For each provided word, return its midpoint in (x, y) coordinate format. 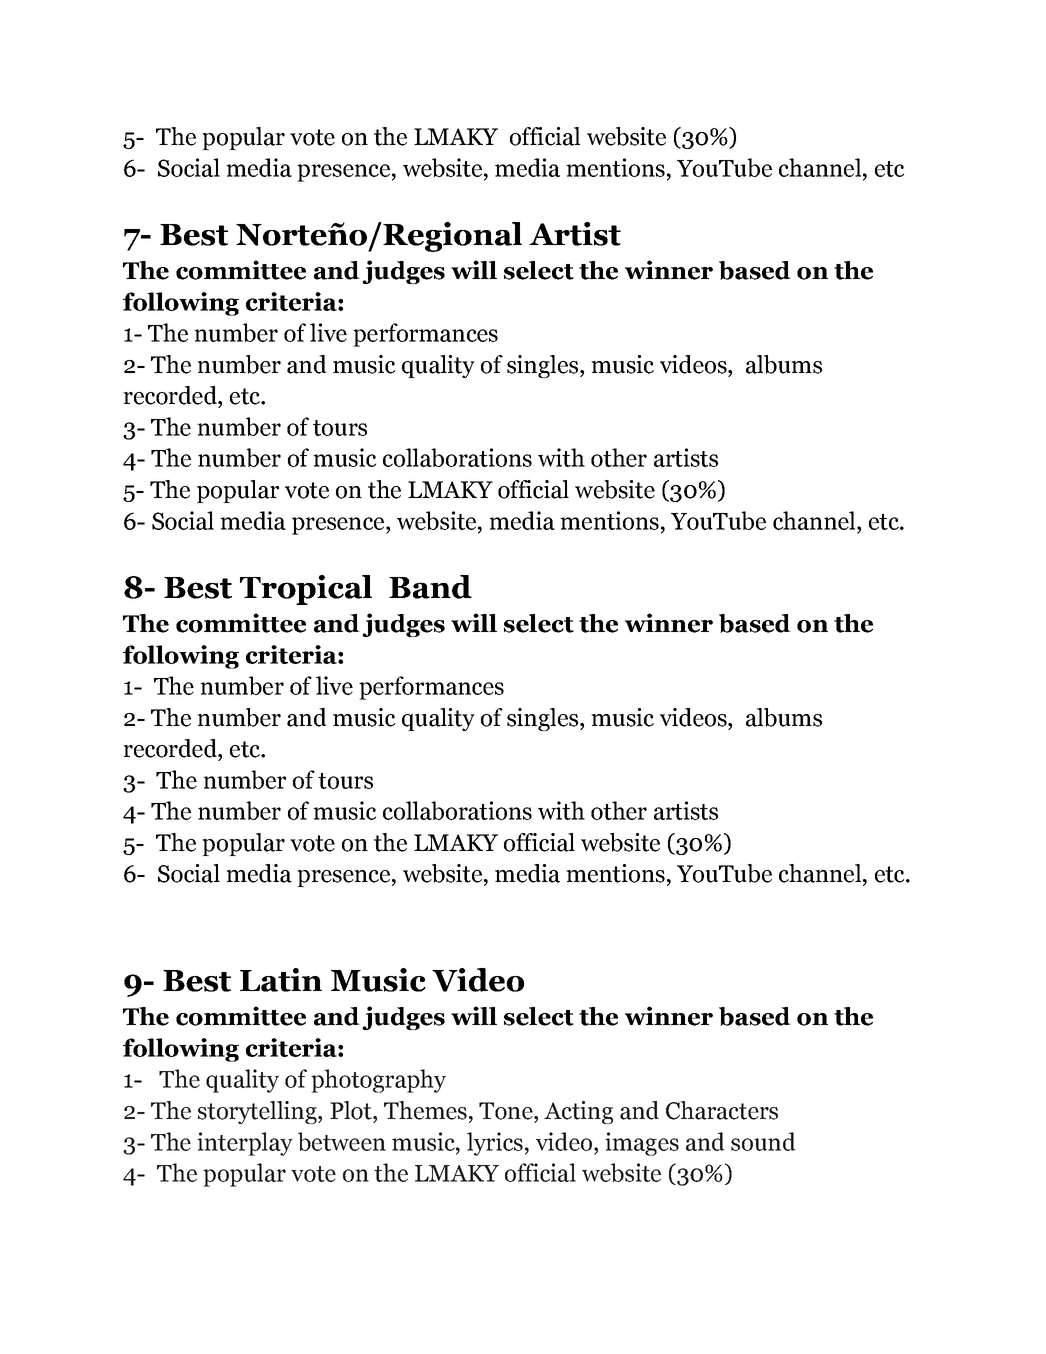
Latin (281, 980)
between (342, 1141)
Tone (507, 1111)
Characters (722, 1110)
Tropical (306, 590)
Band (430, 587)
